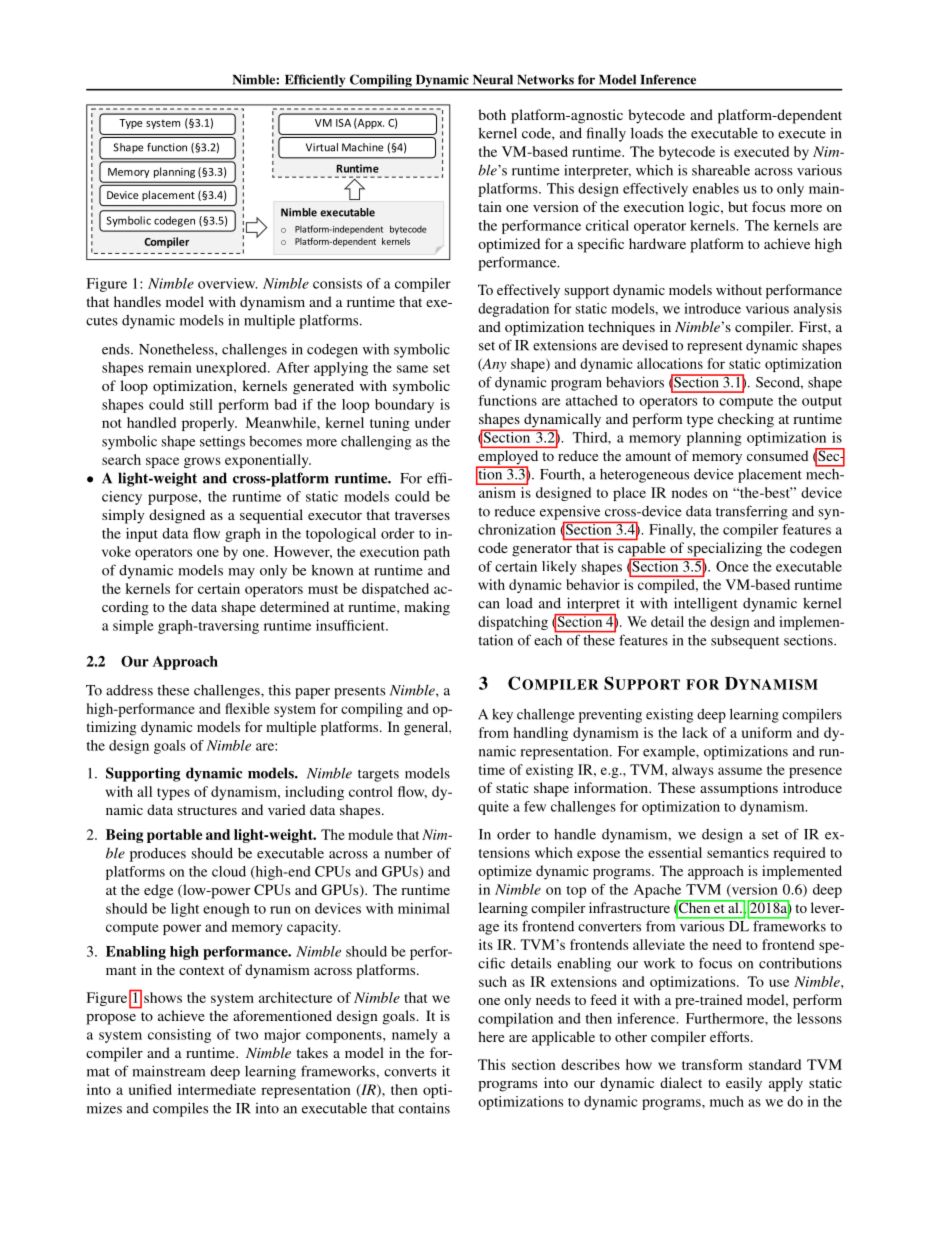 The image size is (952, 1233). What do you see at coordinates (322, 147) in the image?
I see `Virtual` at bounding box center [322, 147].
